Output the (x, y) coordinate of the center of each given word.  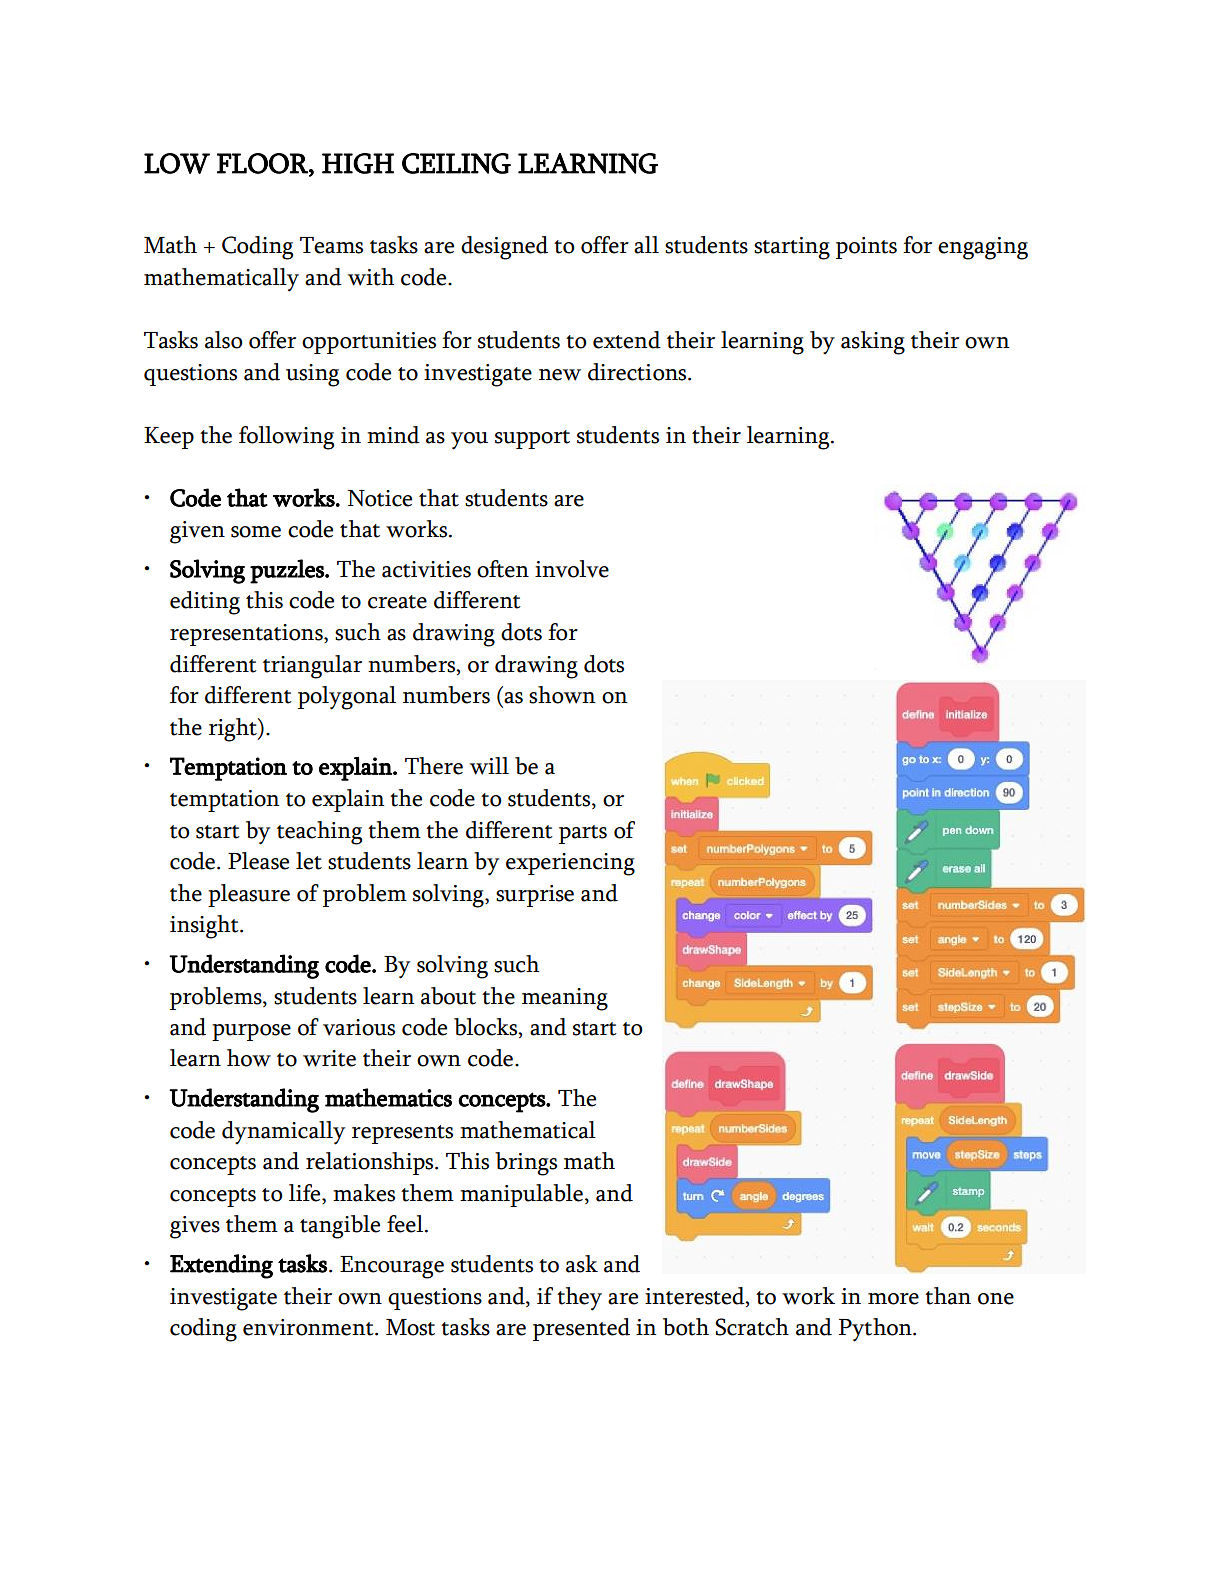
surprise (535, 896)
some (256, 532)
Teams (331, 245)
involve (572, 569)
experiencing (570, 864)
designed (504, 248)
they (579, 1299)
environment (309, 1327)
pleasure (249, 895)
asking (873, 343)
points (866, 248)
